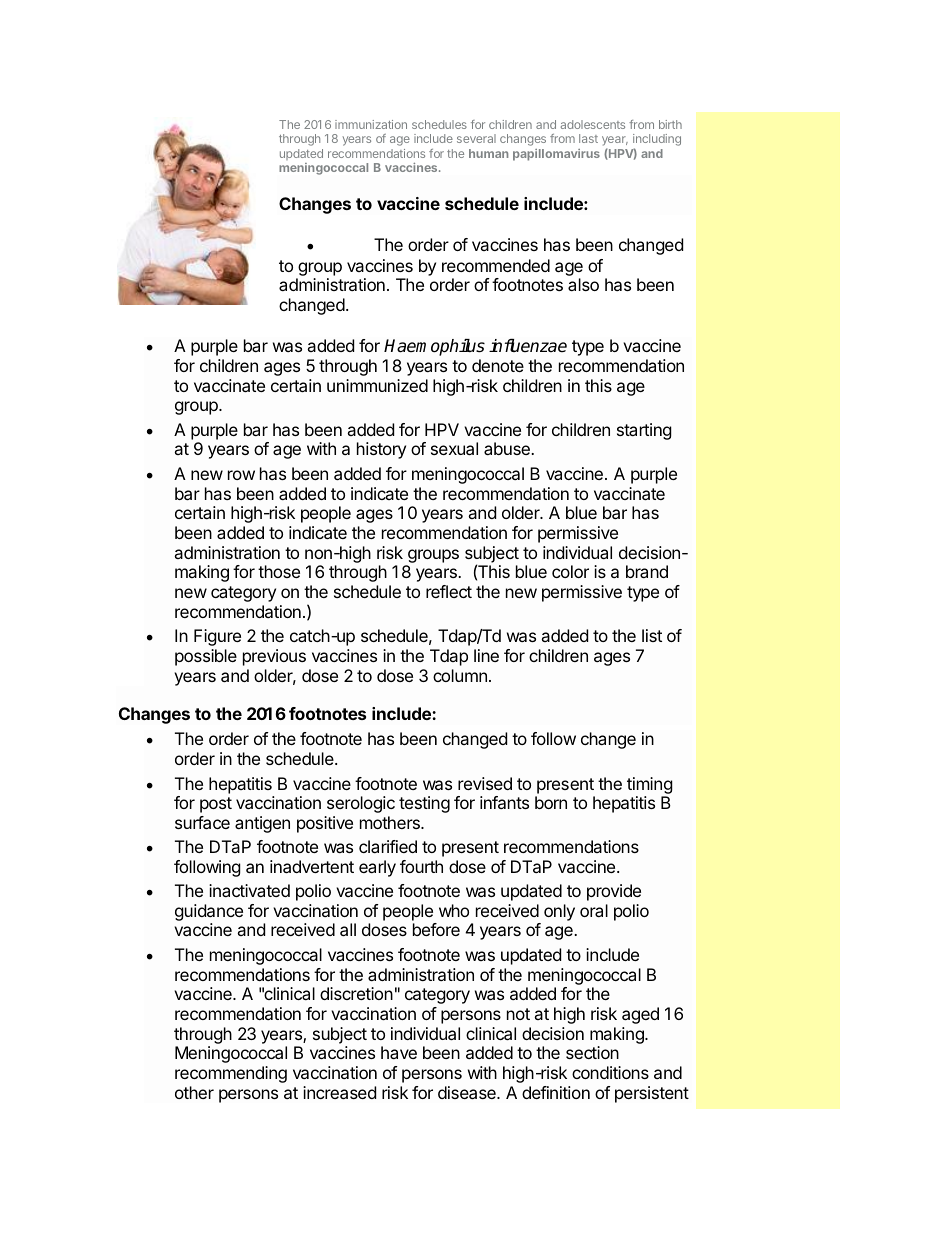 The height and width of the image is (1233, 952). I want to click on recommending, so click(231, 1074).
